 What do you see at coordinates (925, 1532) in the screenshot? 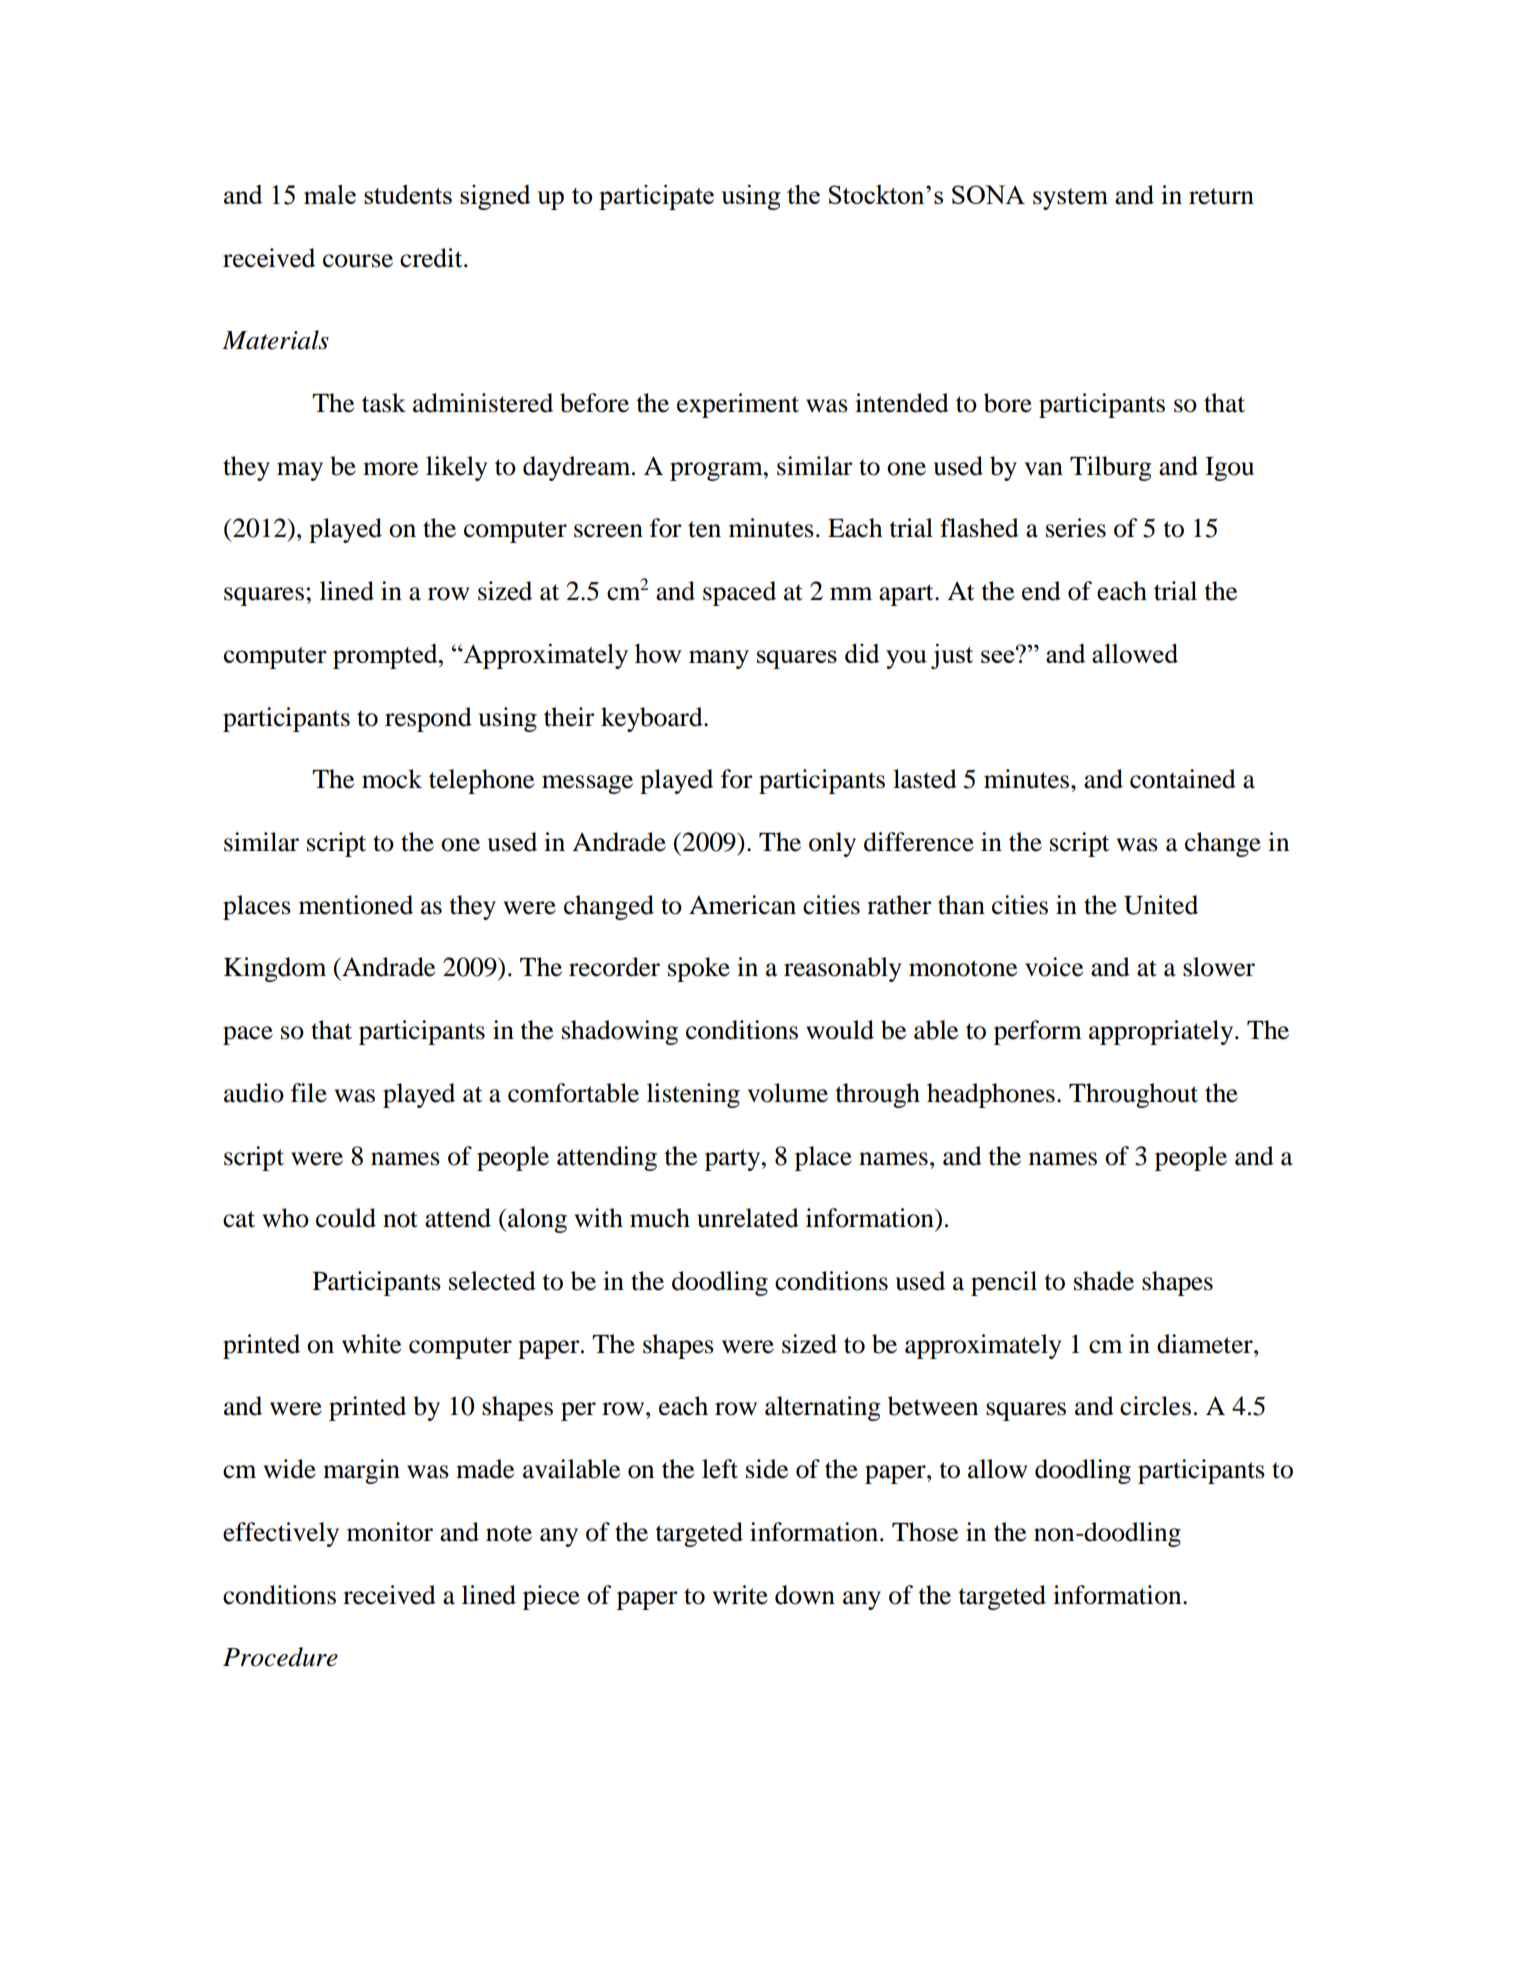
I see `Those` at bounding box center [925, 1532].
